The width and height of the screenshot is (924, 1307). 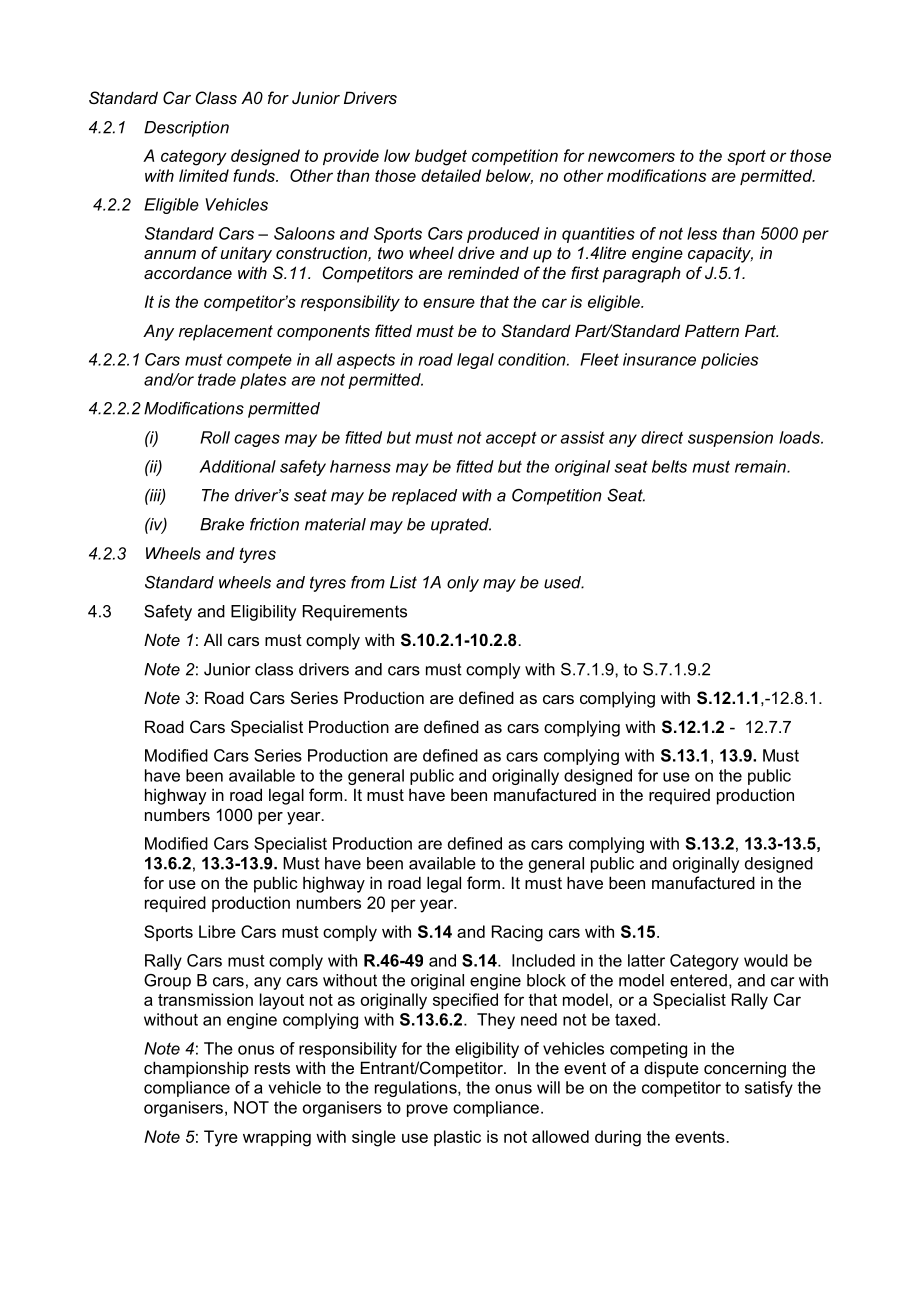 I want to click on plastic, so click(x=457, y=1138).
